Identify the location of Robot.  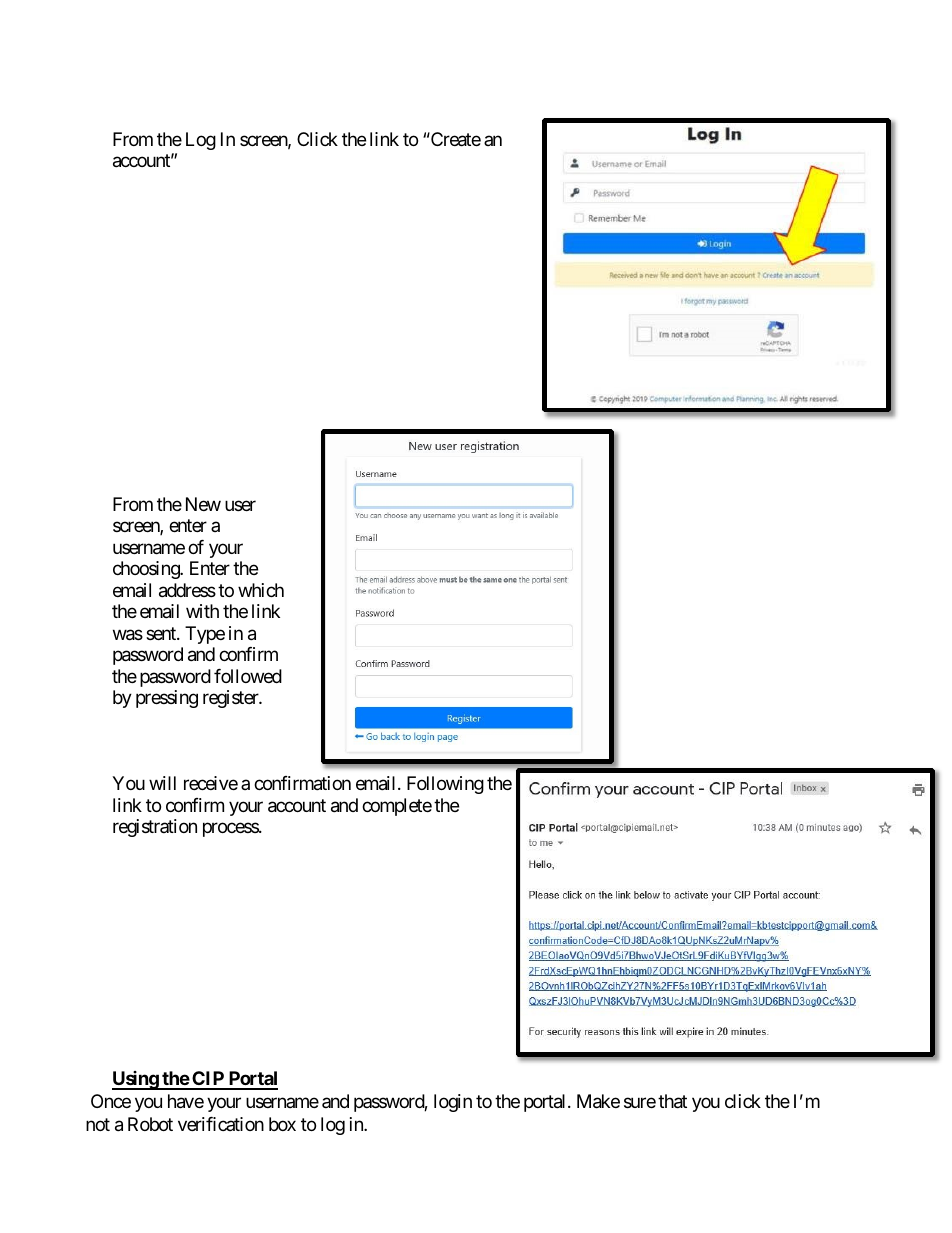
(150, 1124).
